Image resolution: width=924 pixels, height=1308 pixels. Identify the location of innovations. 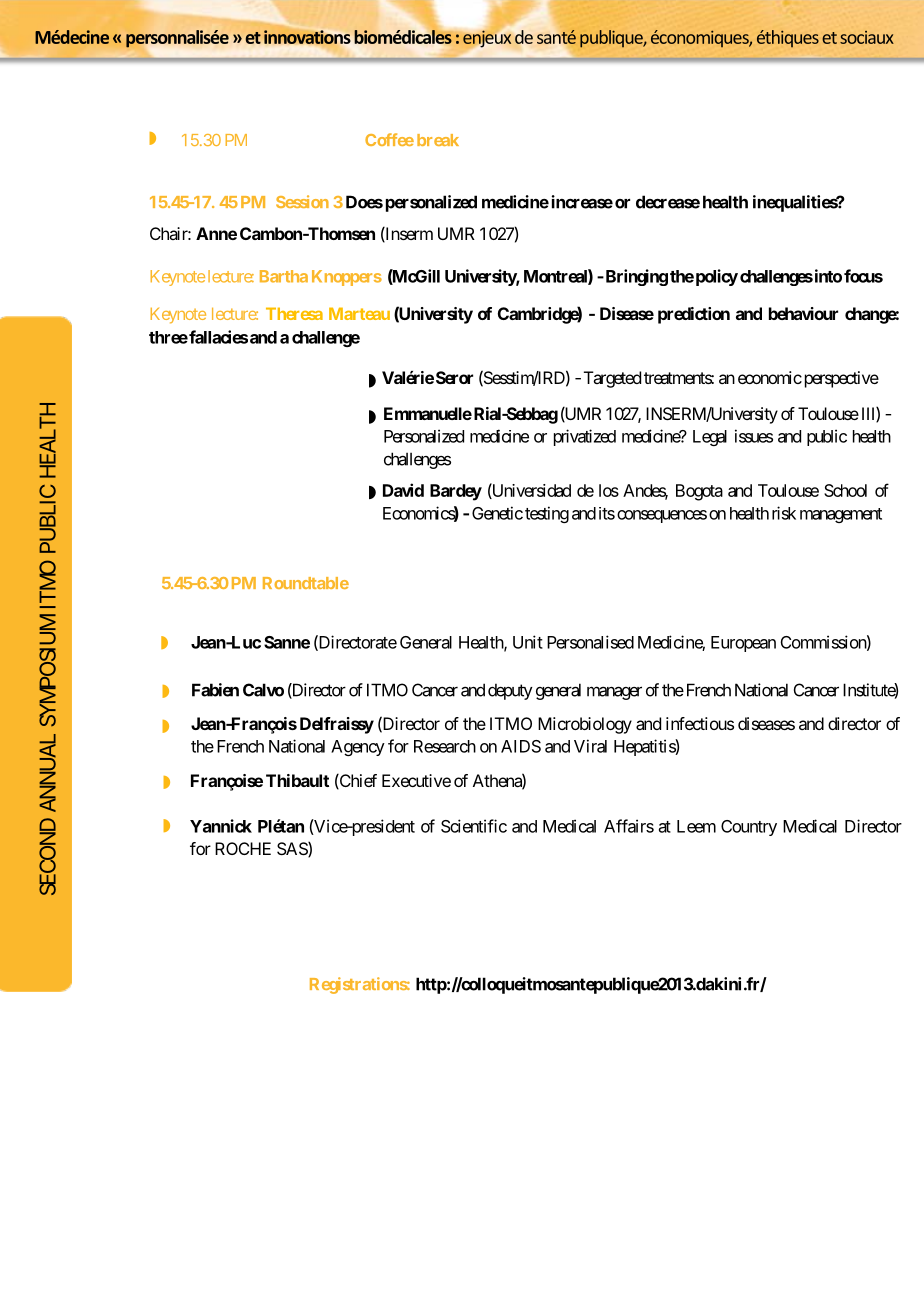
(307, 37).
